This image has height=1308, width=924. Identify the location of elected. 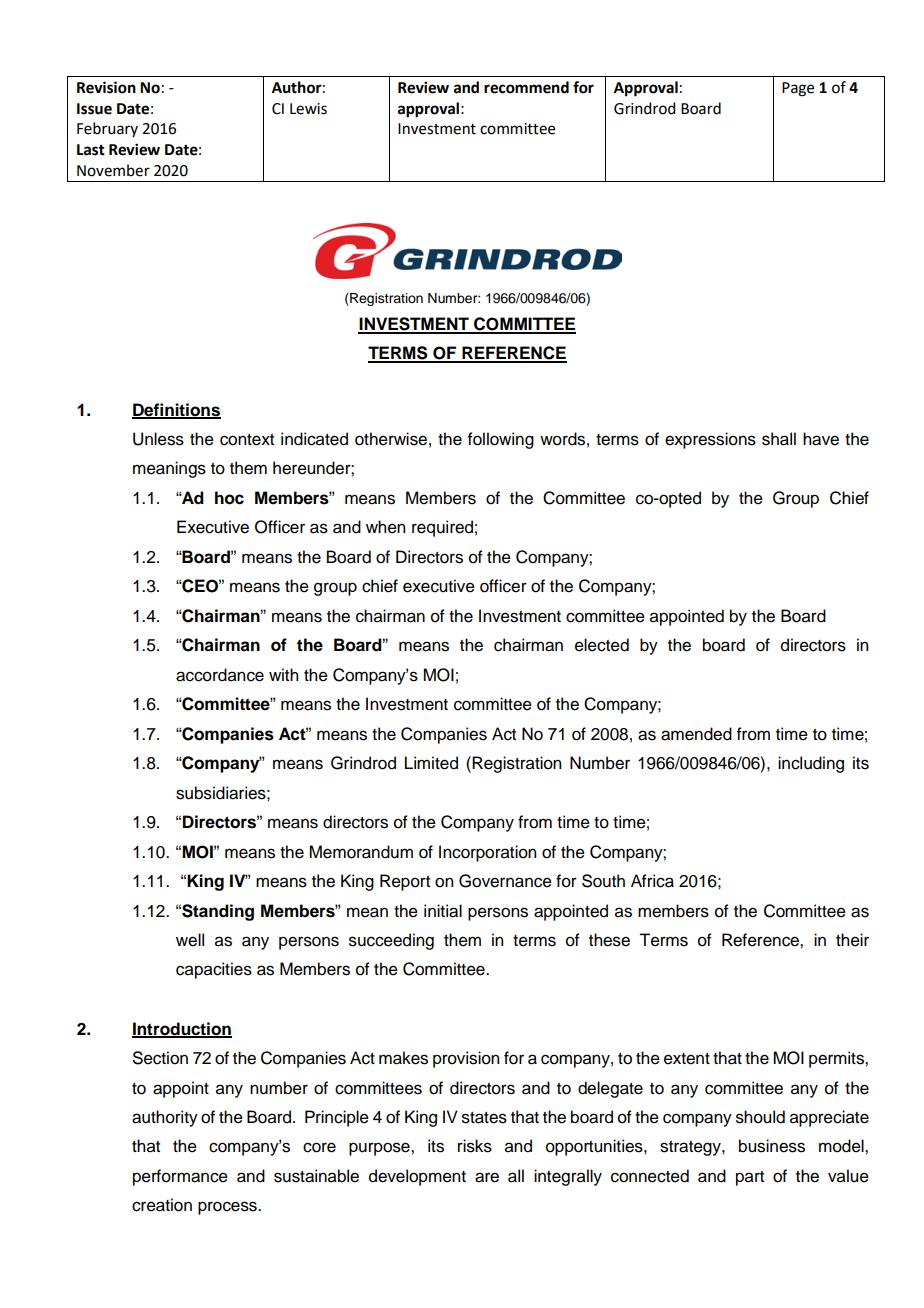
(602, 645).
